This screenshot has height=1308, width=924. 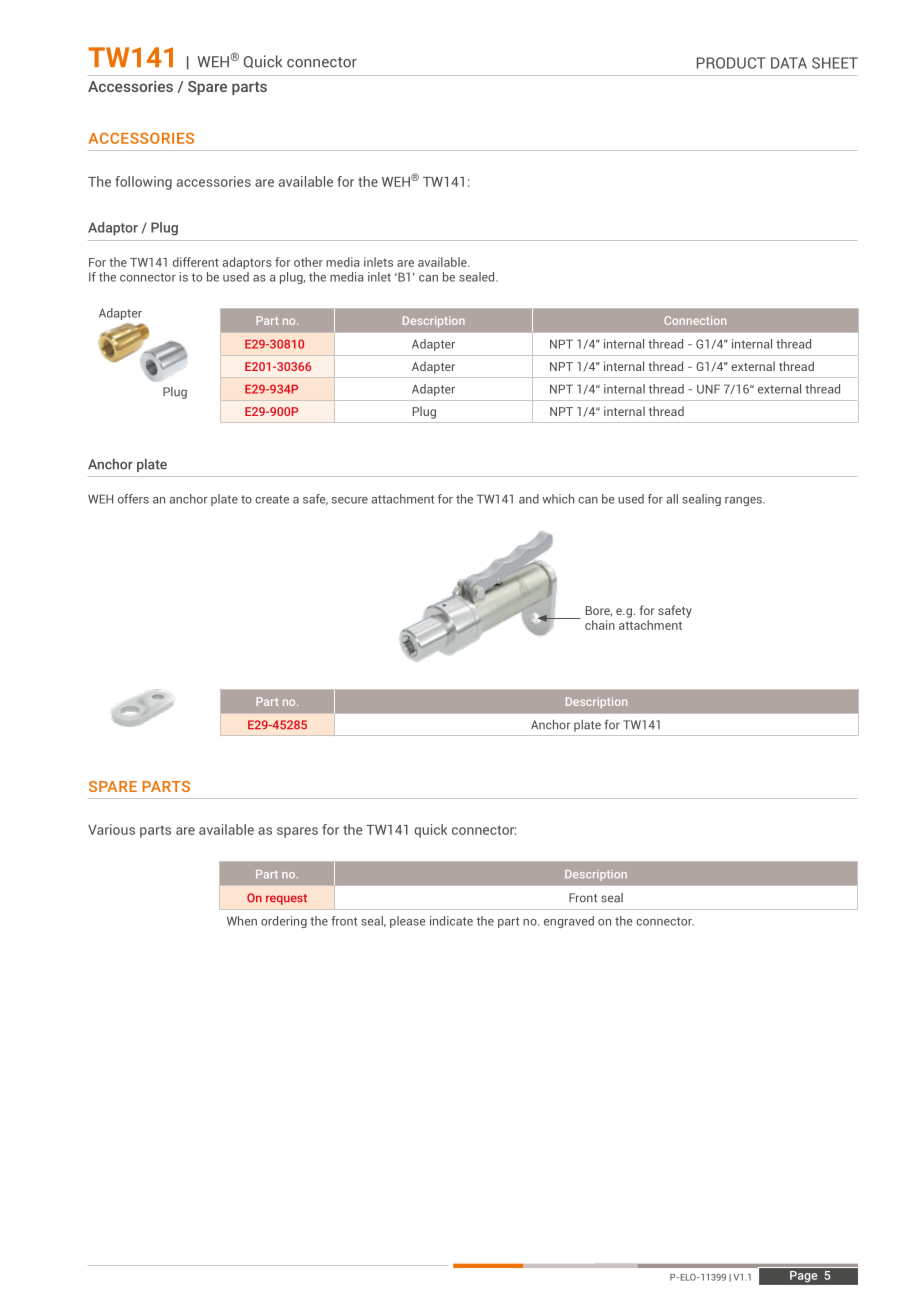 What do you see at coordinates (196, 262) in the screenshot?
I see `different` at bounding box center [196, 262].
